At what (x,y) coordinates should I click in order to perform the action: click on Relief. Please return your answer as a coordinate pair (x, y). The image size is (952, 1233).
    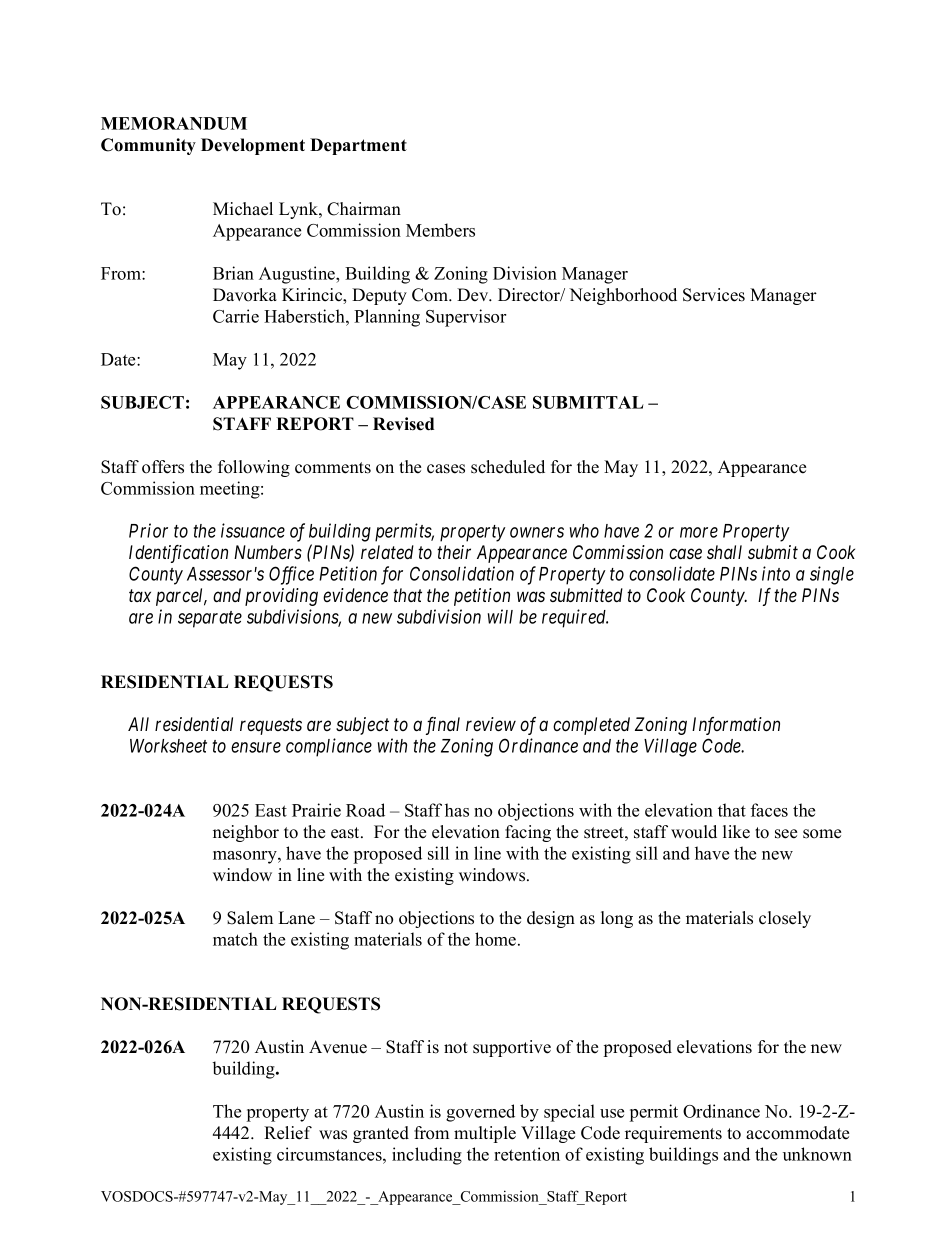
    Looking at the image, I should click on (288, 1133).
